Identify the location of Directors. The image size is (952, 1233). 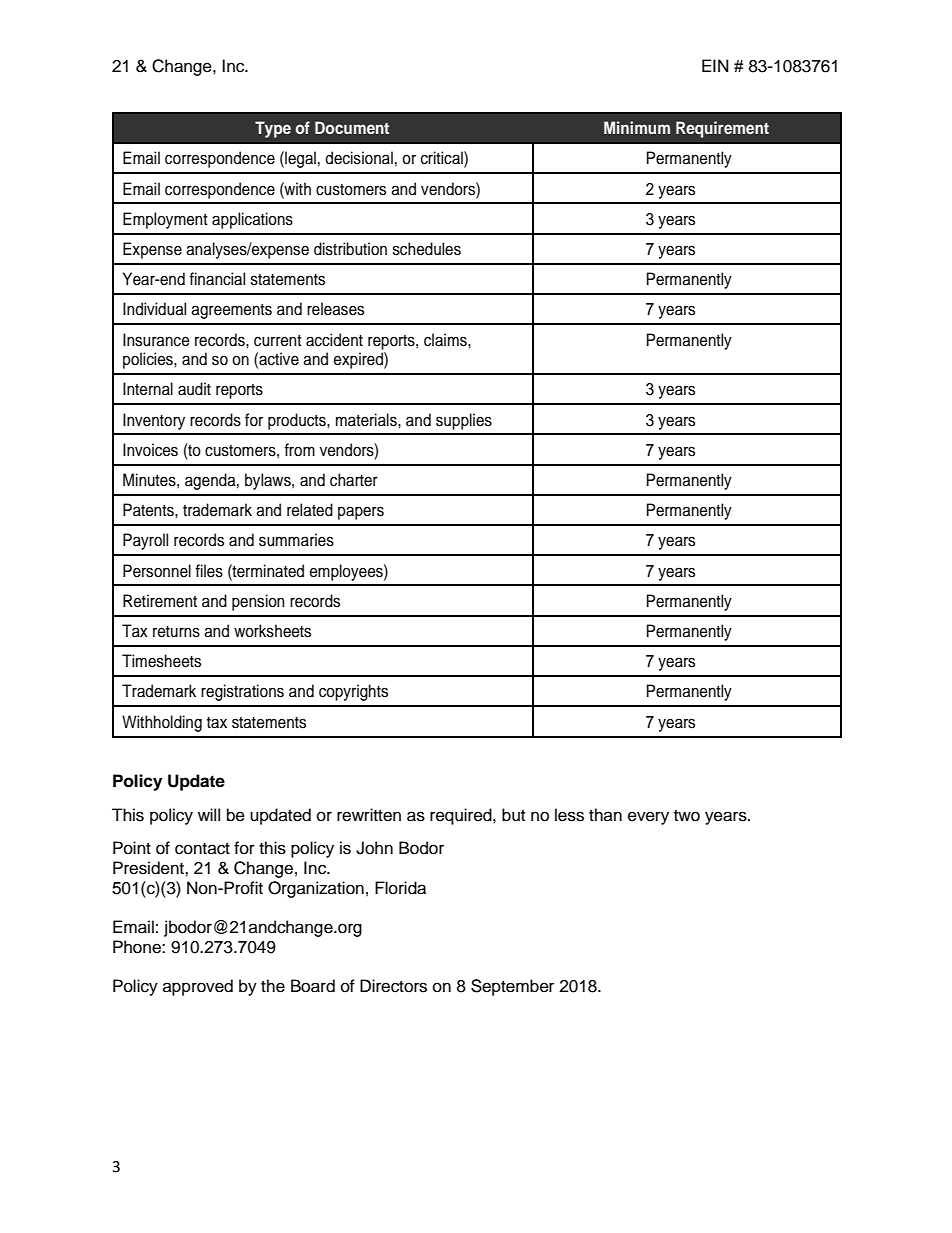
(393, 986).
